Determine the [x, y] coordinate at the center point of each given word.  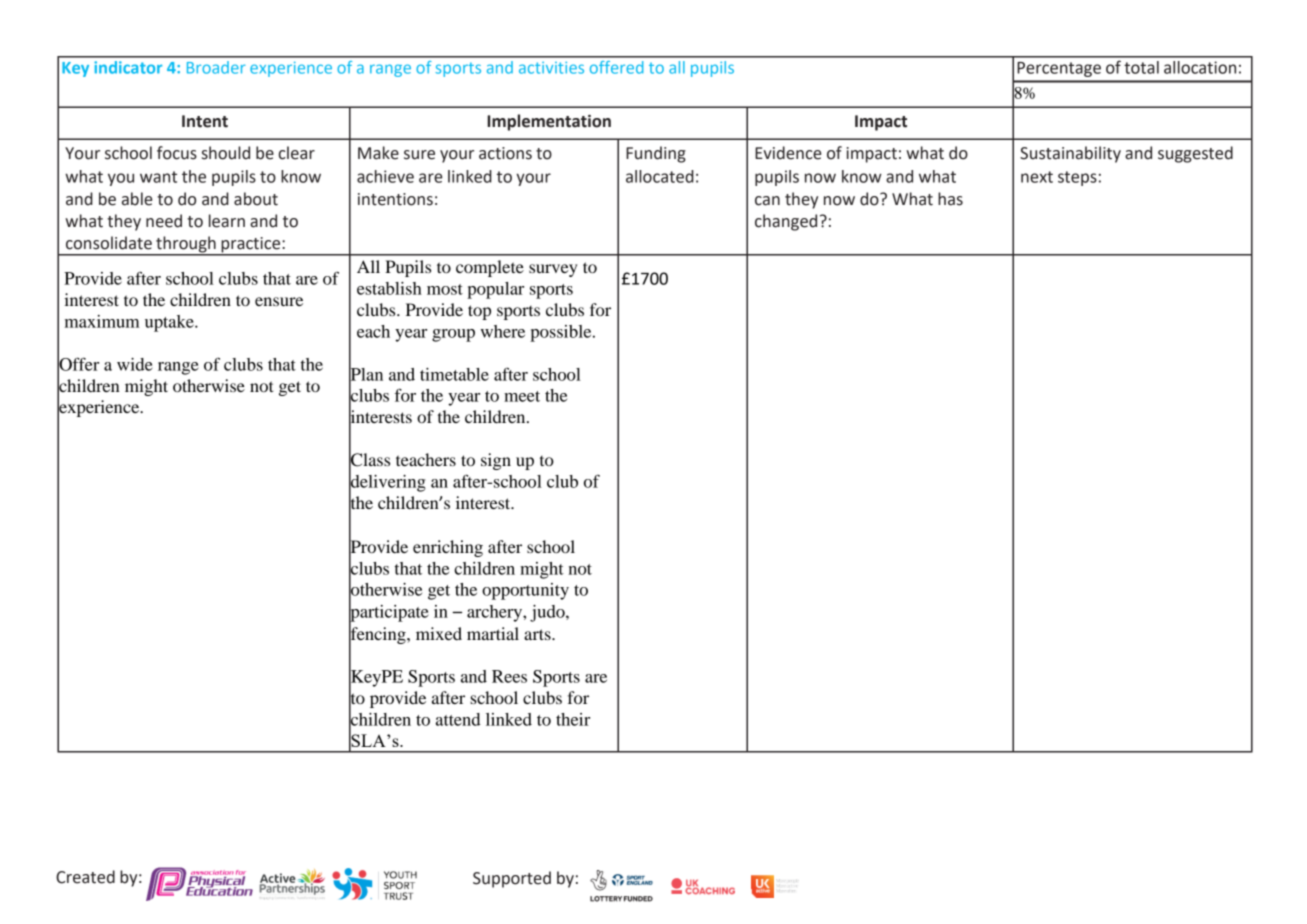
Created [85, 877]
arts [538, 634]
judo [548, 613]
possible [562, 333]
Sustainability [1070, 154]
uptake [170, 323]
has [950, 199]
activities [551, 68]
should [226, 153]
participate [389, 613]
